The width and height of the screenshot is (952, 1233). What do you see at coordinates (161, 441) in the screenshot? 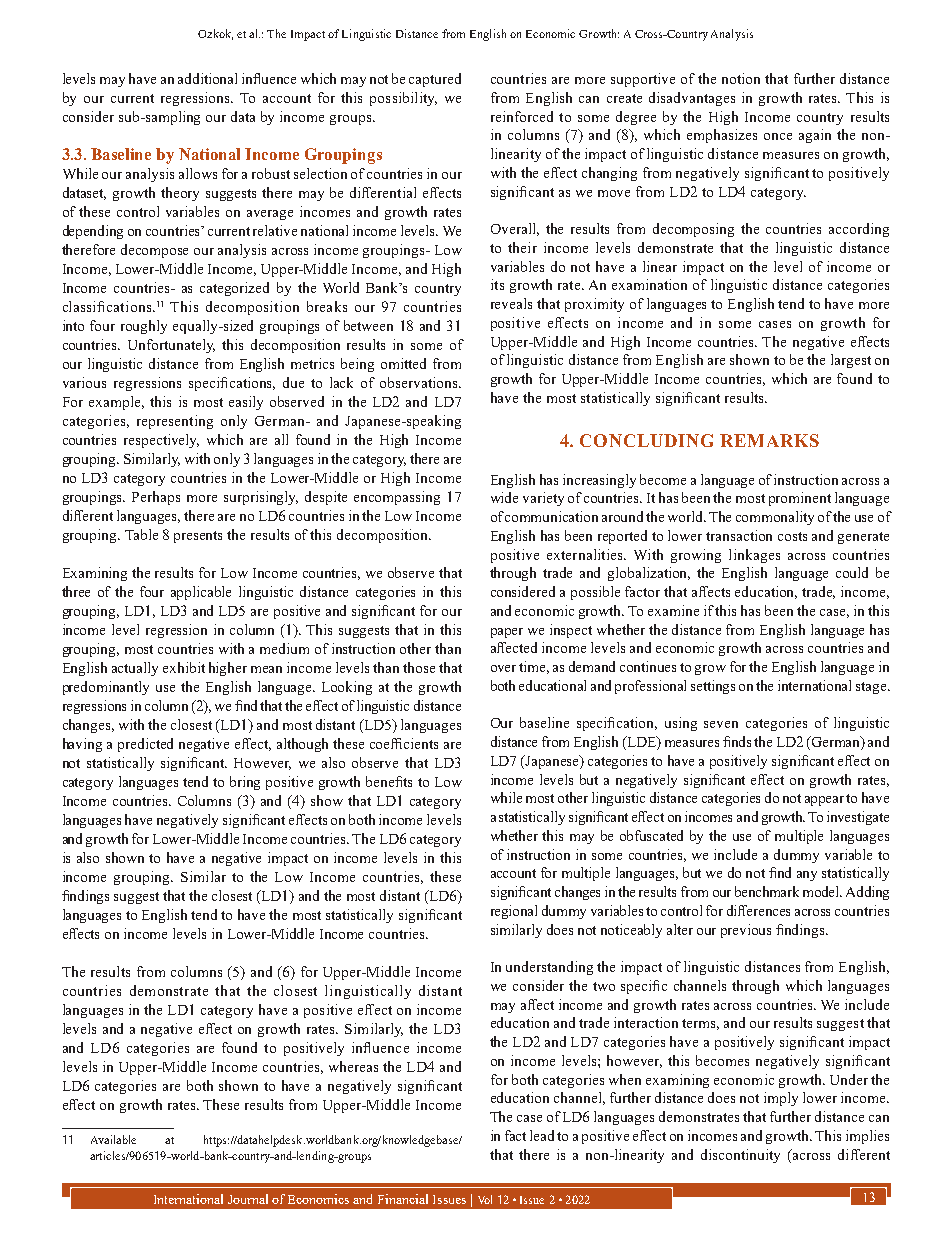
I see `respectively` at bounding box center [161, 441].
